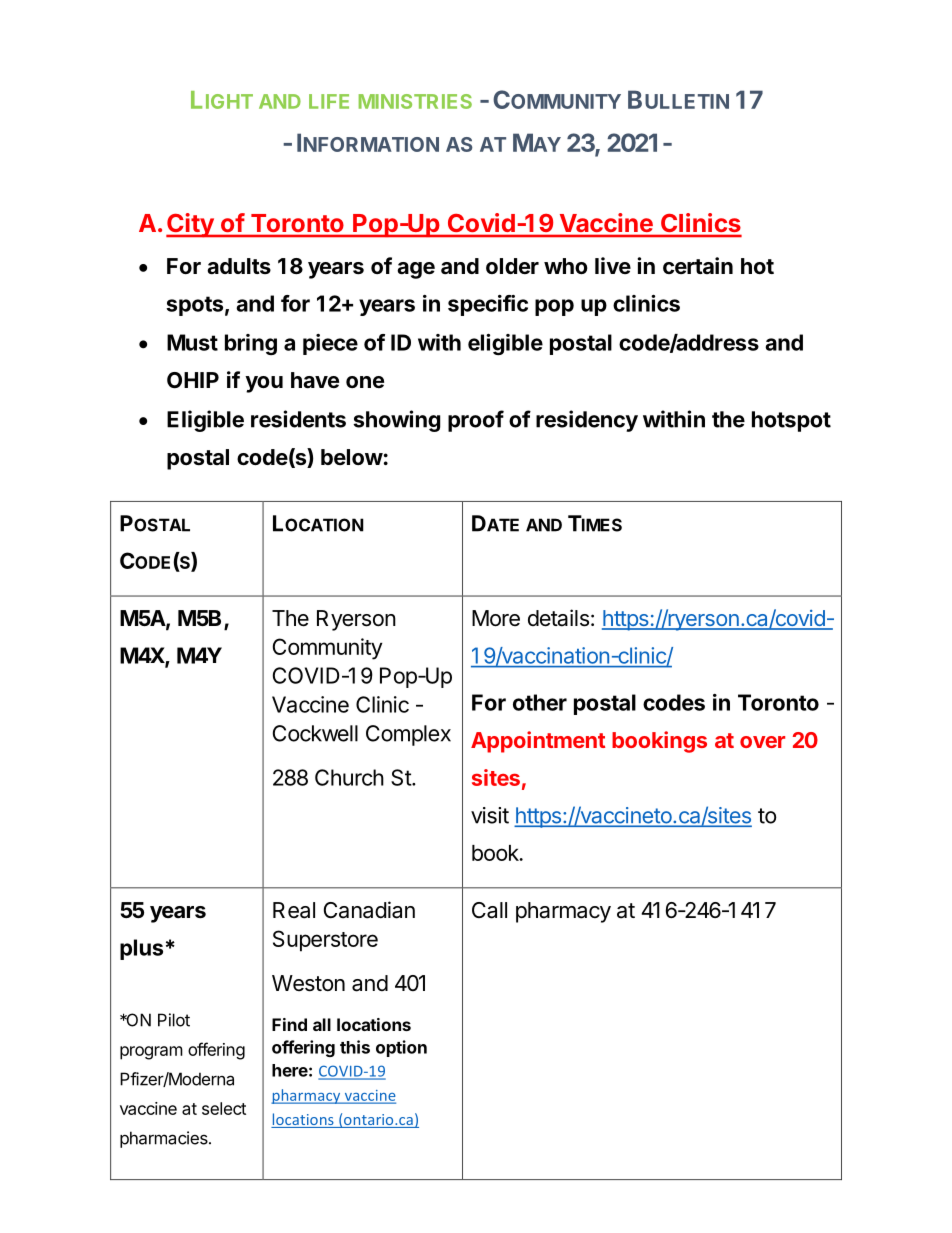 Image resolution: width=952 pixels, height=1233 pixels. What do you see at coordinates (496, 618) in the image?
I see `More` at bounding box center [496, 618].
